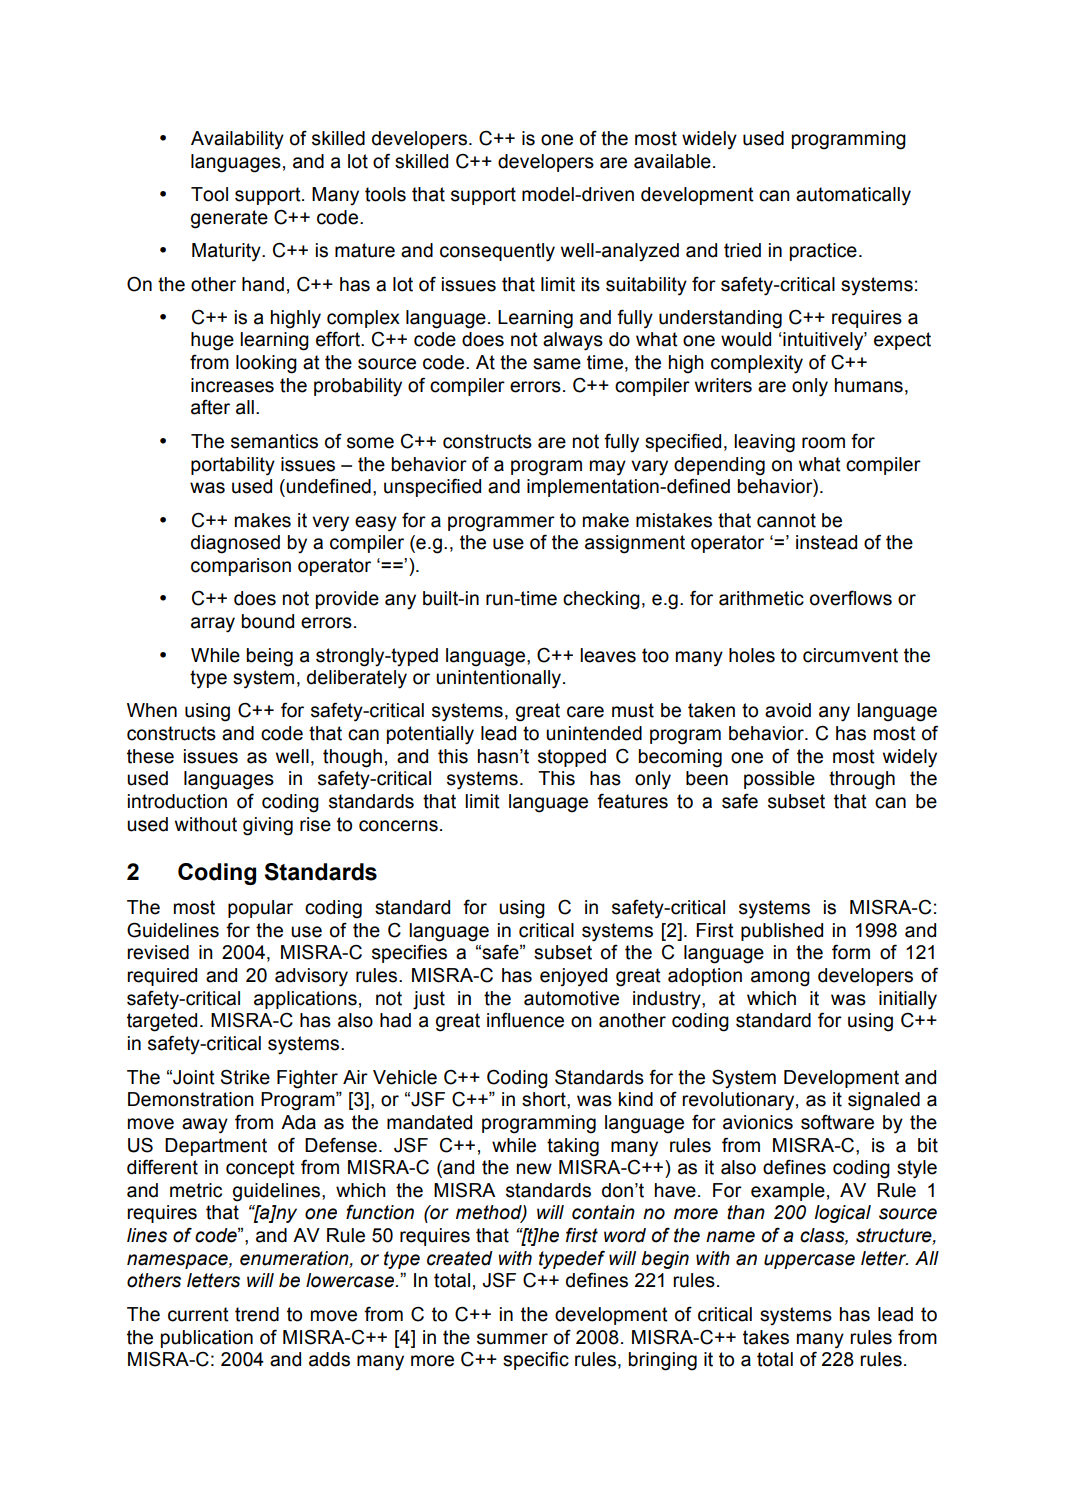 The height and width of the image is (1508, 1065). What do you see at coordinates (177, 801) in the image?
I see `introduction` at bounding box center [177, 801].
